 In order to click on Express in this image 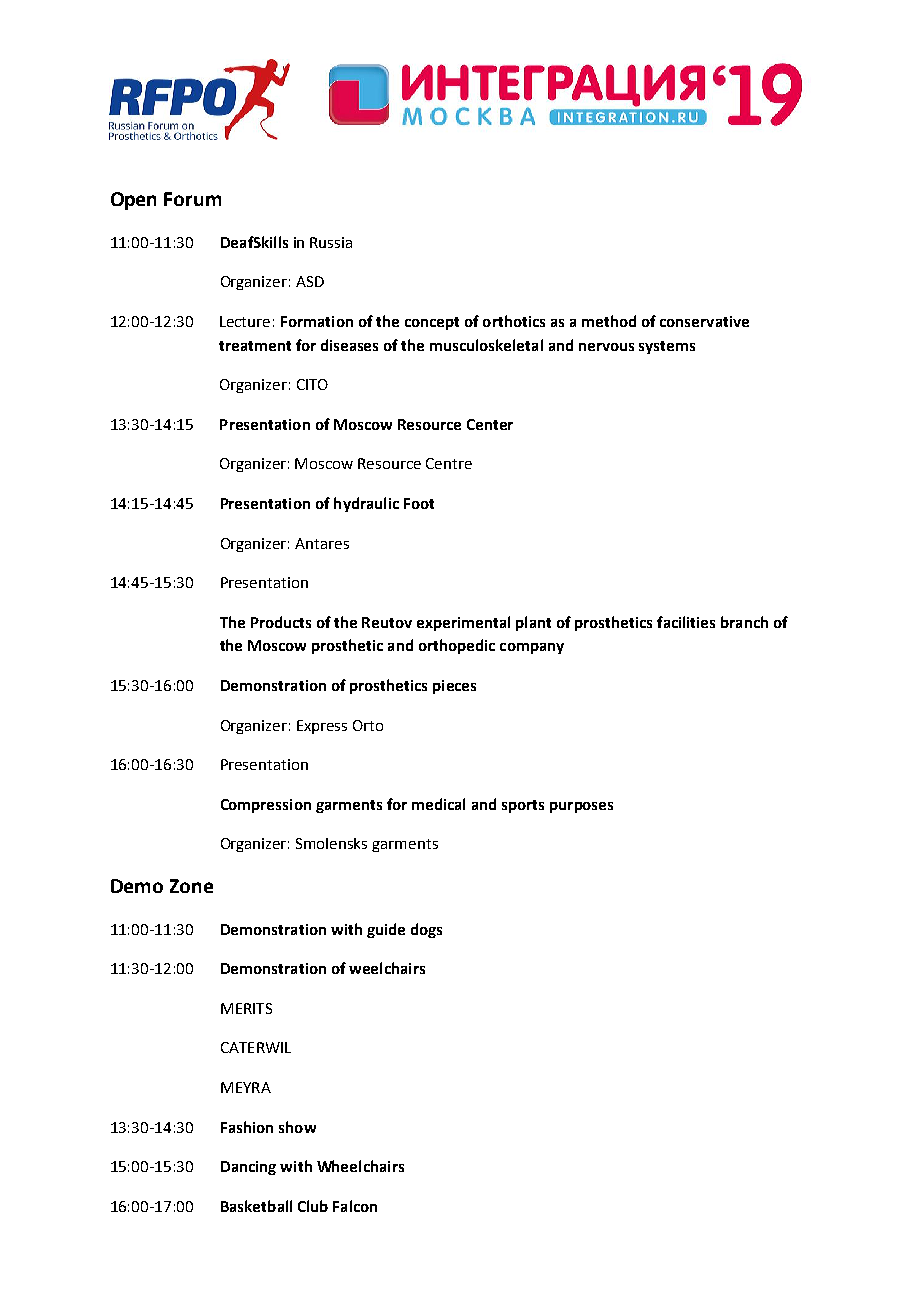, I will do `click(322, 727)`.
